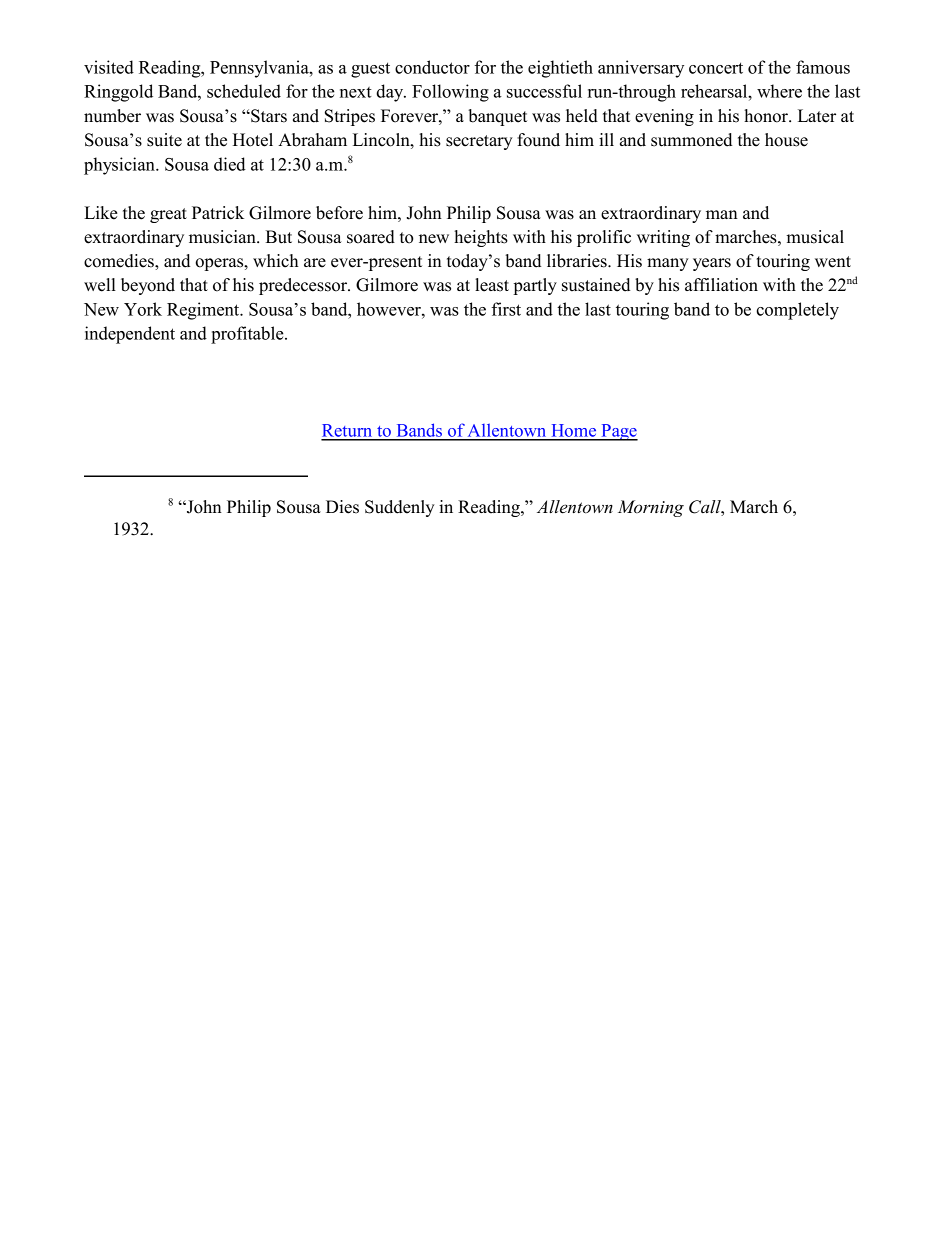 This image has height=1233, width=952. Describe the element at coordinates (651, 508) in the image. I see `Morning` at that location.
